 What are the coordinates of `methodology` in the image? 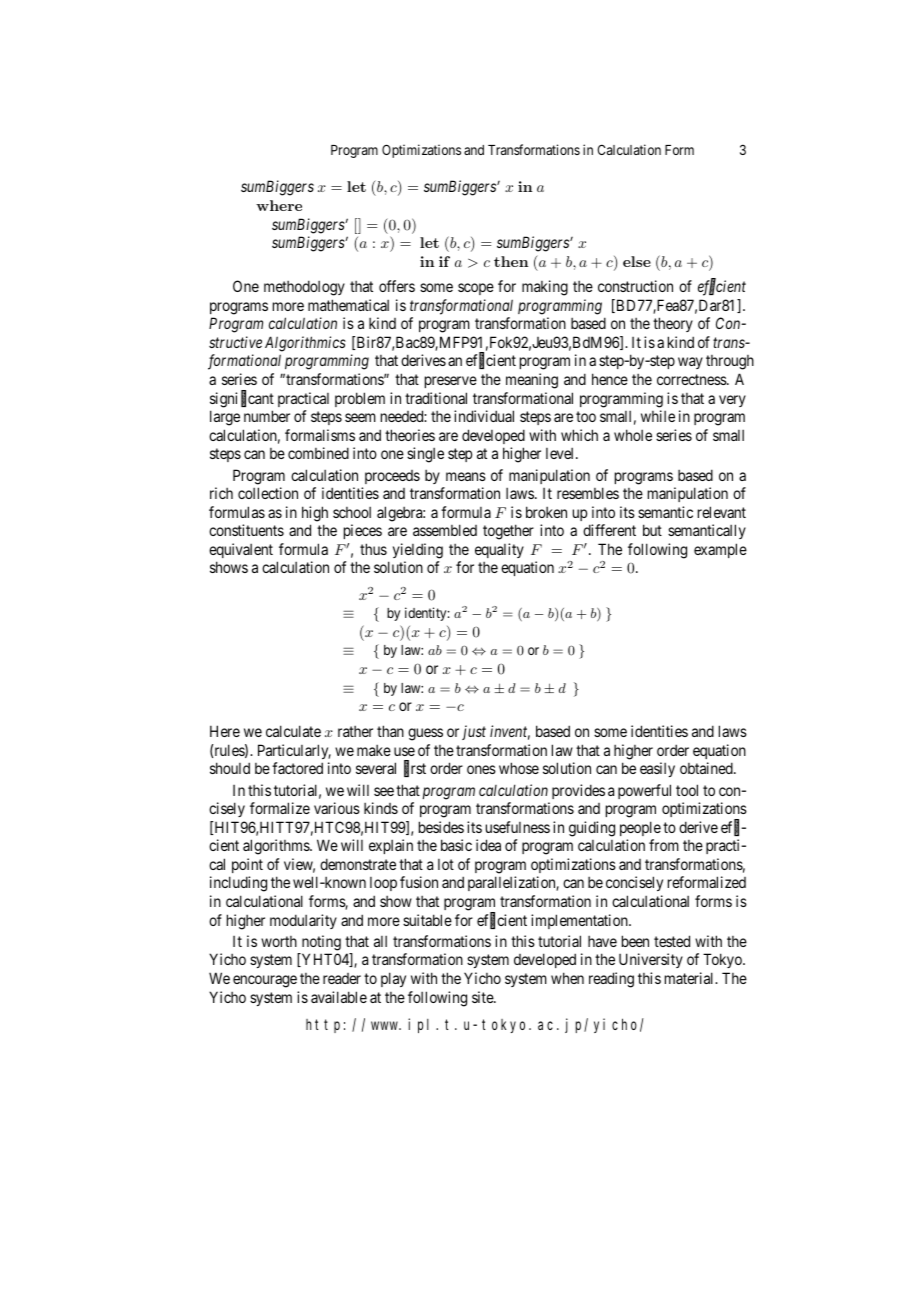 It's located at (304, 288).
